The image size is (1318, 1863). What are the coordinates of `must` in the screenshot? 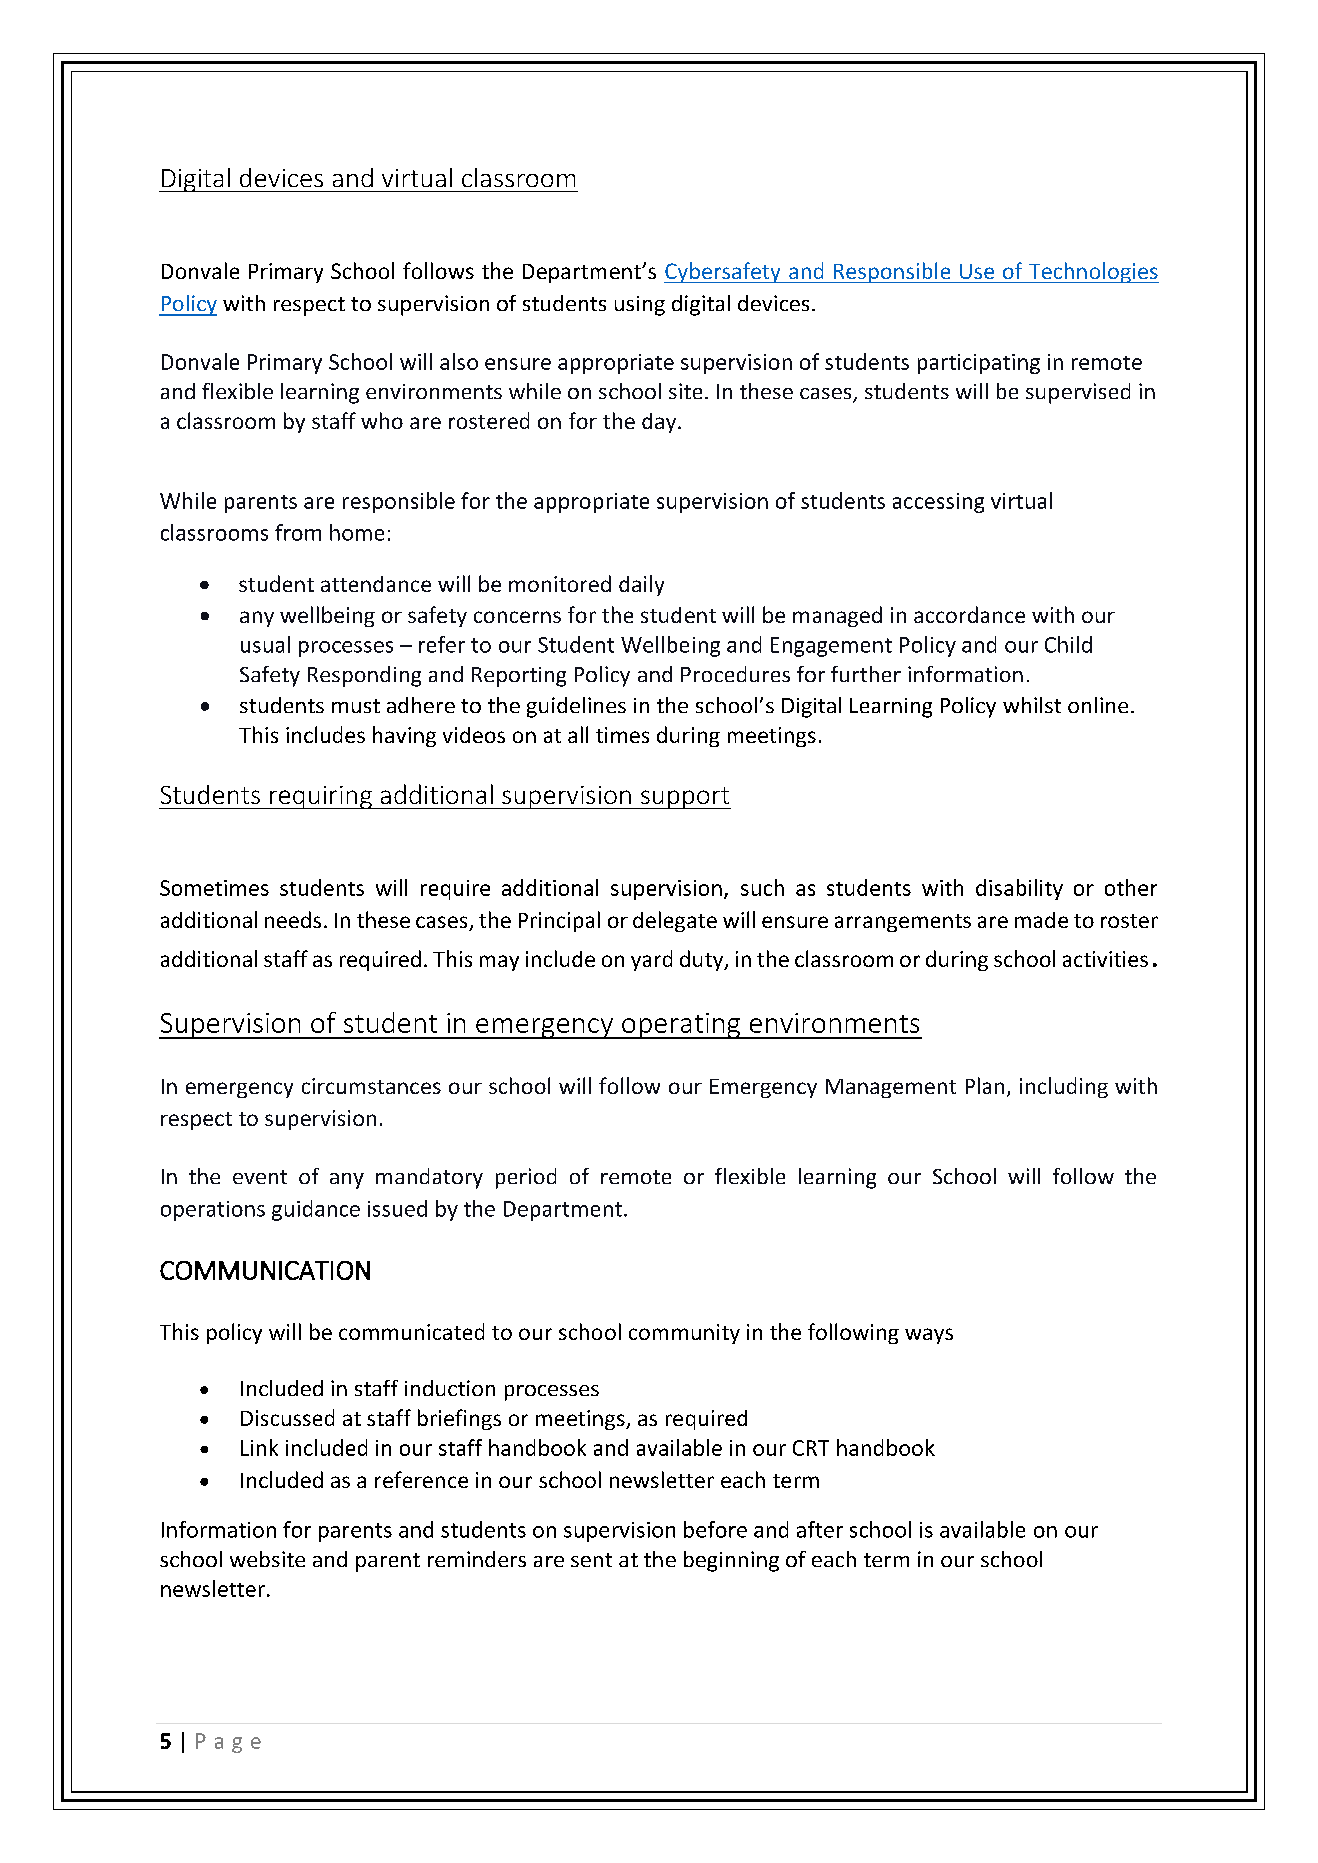 It's located at (356, 706).
